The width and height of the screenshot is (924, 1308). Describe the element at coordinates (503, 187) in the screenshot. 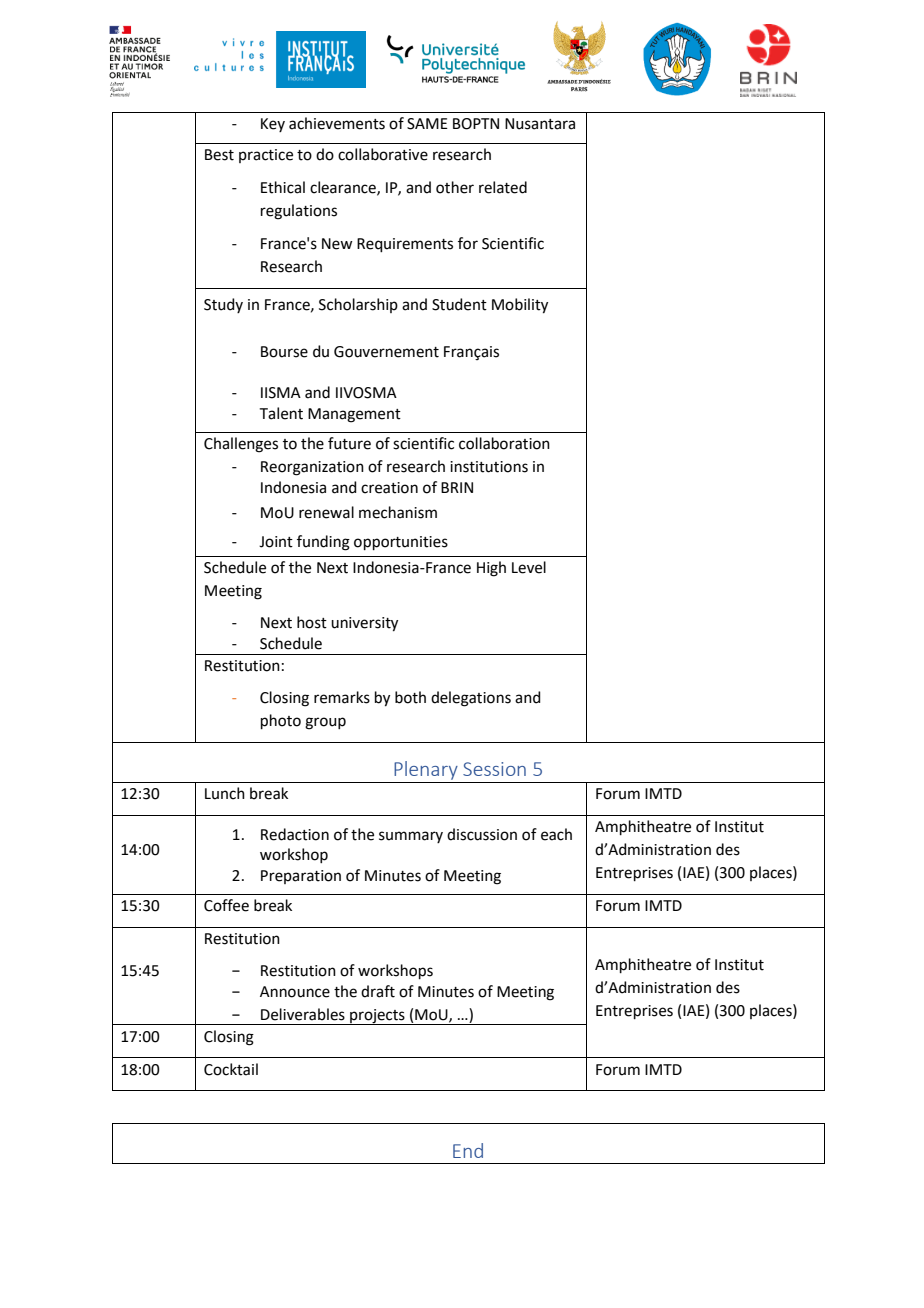

I see `related` at that location.
